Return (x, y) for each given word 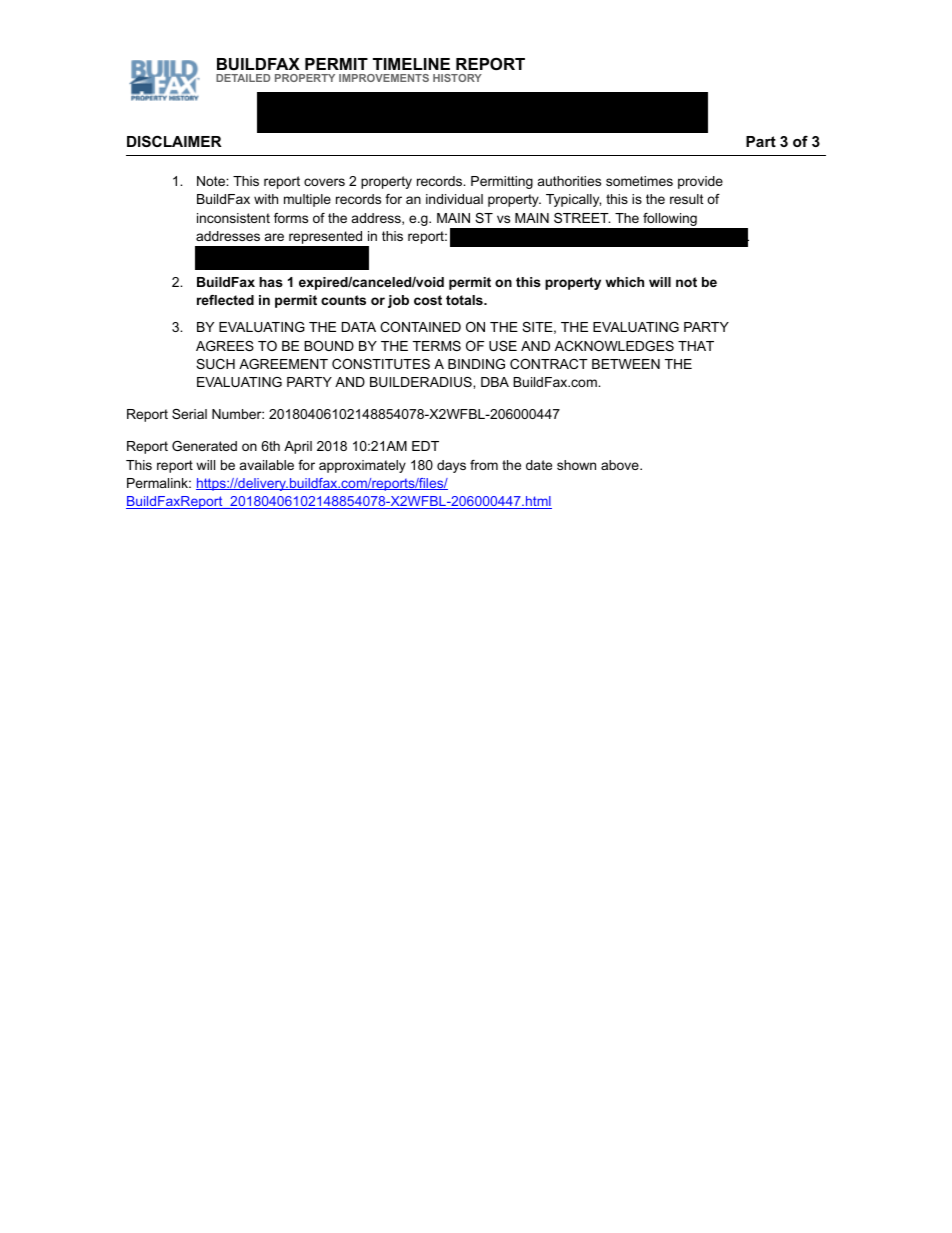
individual (454, 199)
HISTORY (457, 78)
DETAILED (243, 78)
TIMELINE (411, 64)
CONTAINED (420, 327)
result (687, 199)
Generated (204, 446)
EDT (425, 446)
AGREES (225, 346)
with (266, 199)
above (621, 465)
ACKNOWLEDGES (614, 346)
